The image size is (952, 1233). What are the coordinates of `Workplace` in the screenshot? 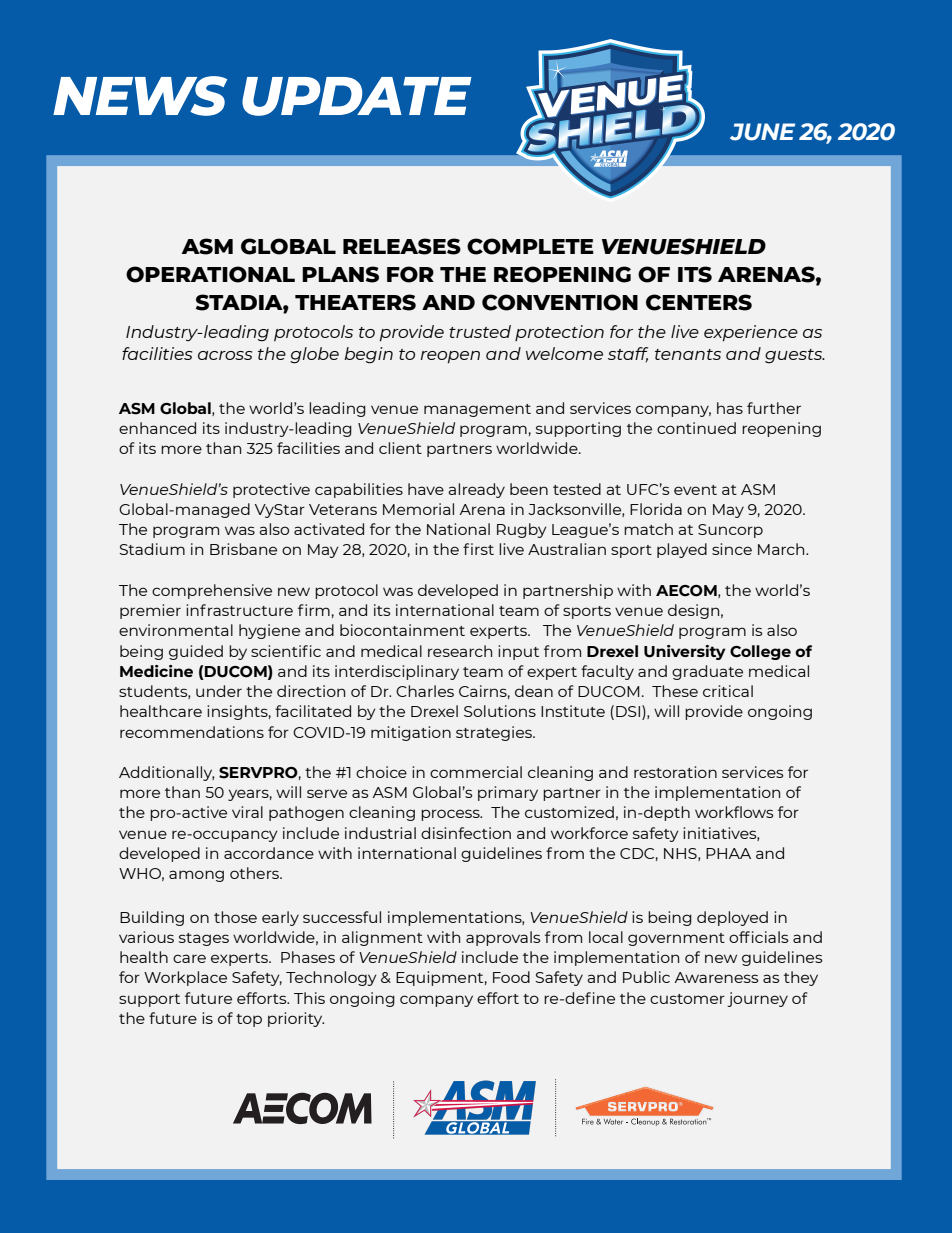 It's located at (185, 978).
